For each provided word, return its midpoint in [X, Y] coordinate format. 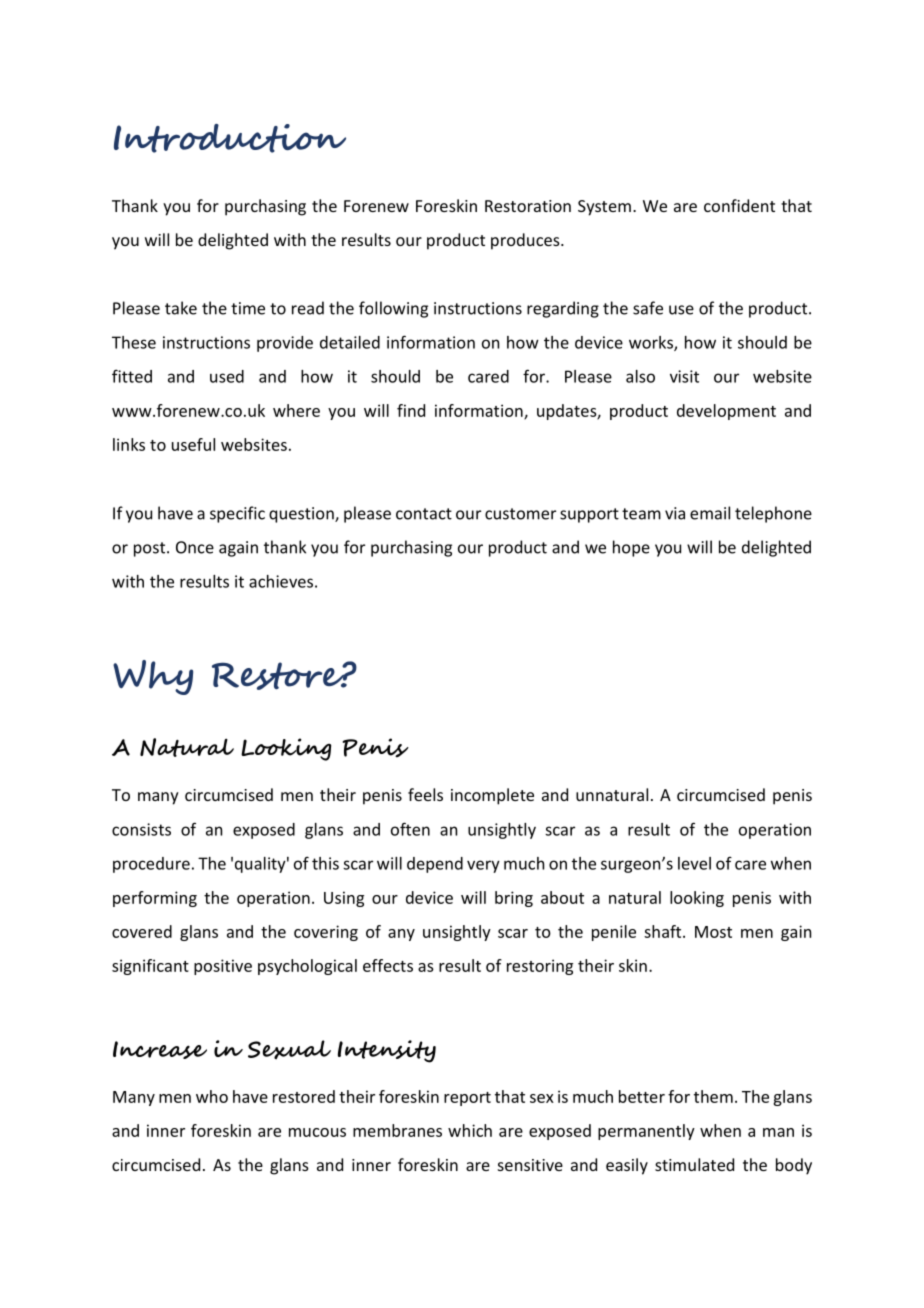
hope [631, 548]
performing [155, 899]
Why [153, 677]
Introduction [230, 138]
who [212, 1096]
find [411, 410]
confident [739, 205]
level [694, 863]
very [483, 866]
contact [424, 514]
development [726, 412]
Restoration [528, 206]
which [470, 1130]
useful [193, 444]
